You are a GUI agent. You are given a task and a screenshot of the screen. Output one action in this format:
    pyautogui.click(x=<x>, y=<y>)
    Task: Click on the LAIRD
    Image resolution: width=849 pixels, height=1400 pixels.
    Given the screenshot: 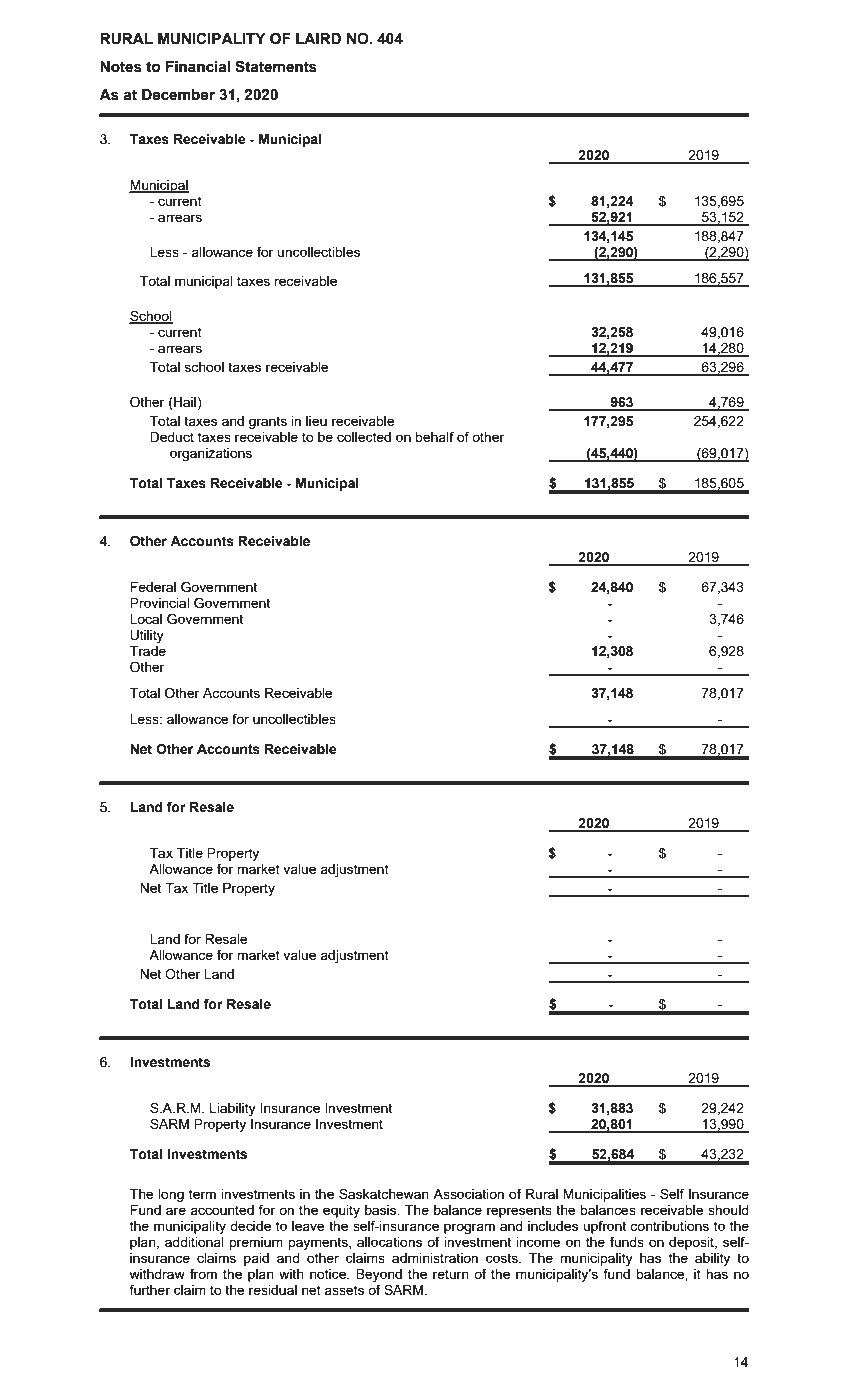 What is the action you would take?
    pyautogui.click(x=318, y=38)
